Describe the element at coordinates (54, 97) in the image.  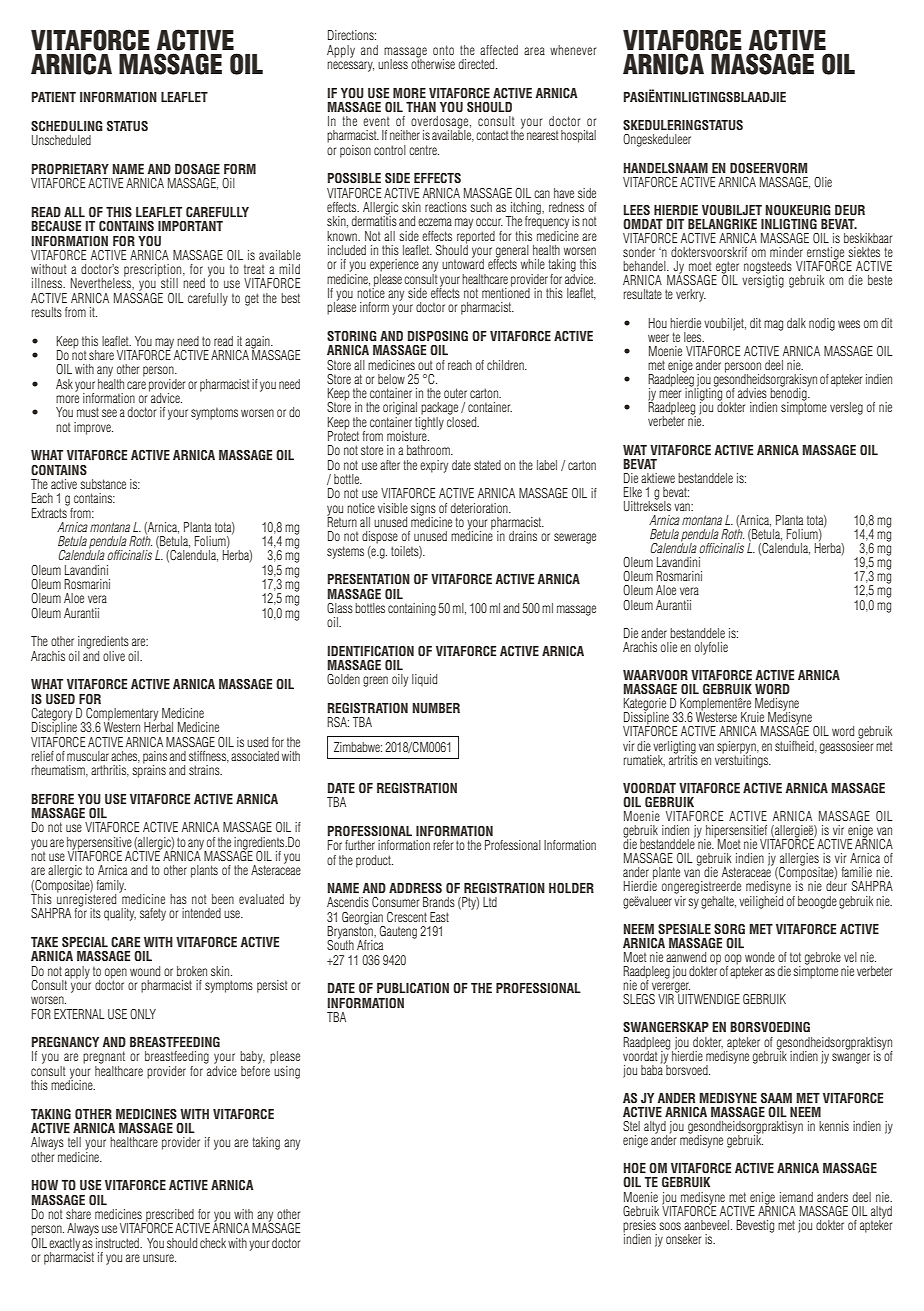
I see `PATIENT` at that location.
